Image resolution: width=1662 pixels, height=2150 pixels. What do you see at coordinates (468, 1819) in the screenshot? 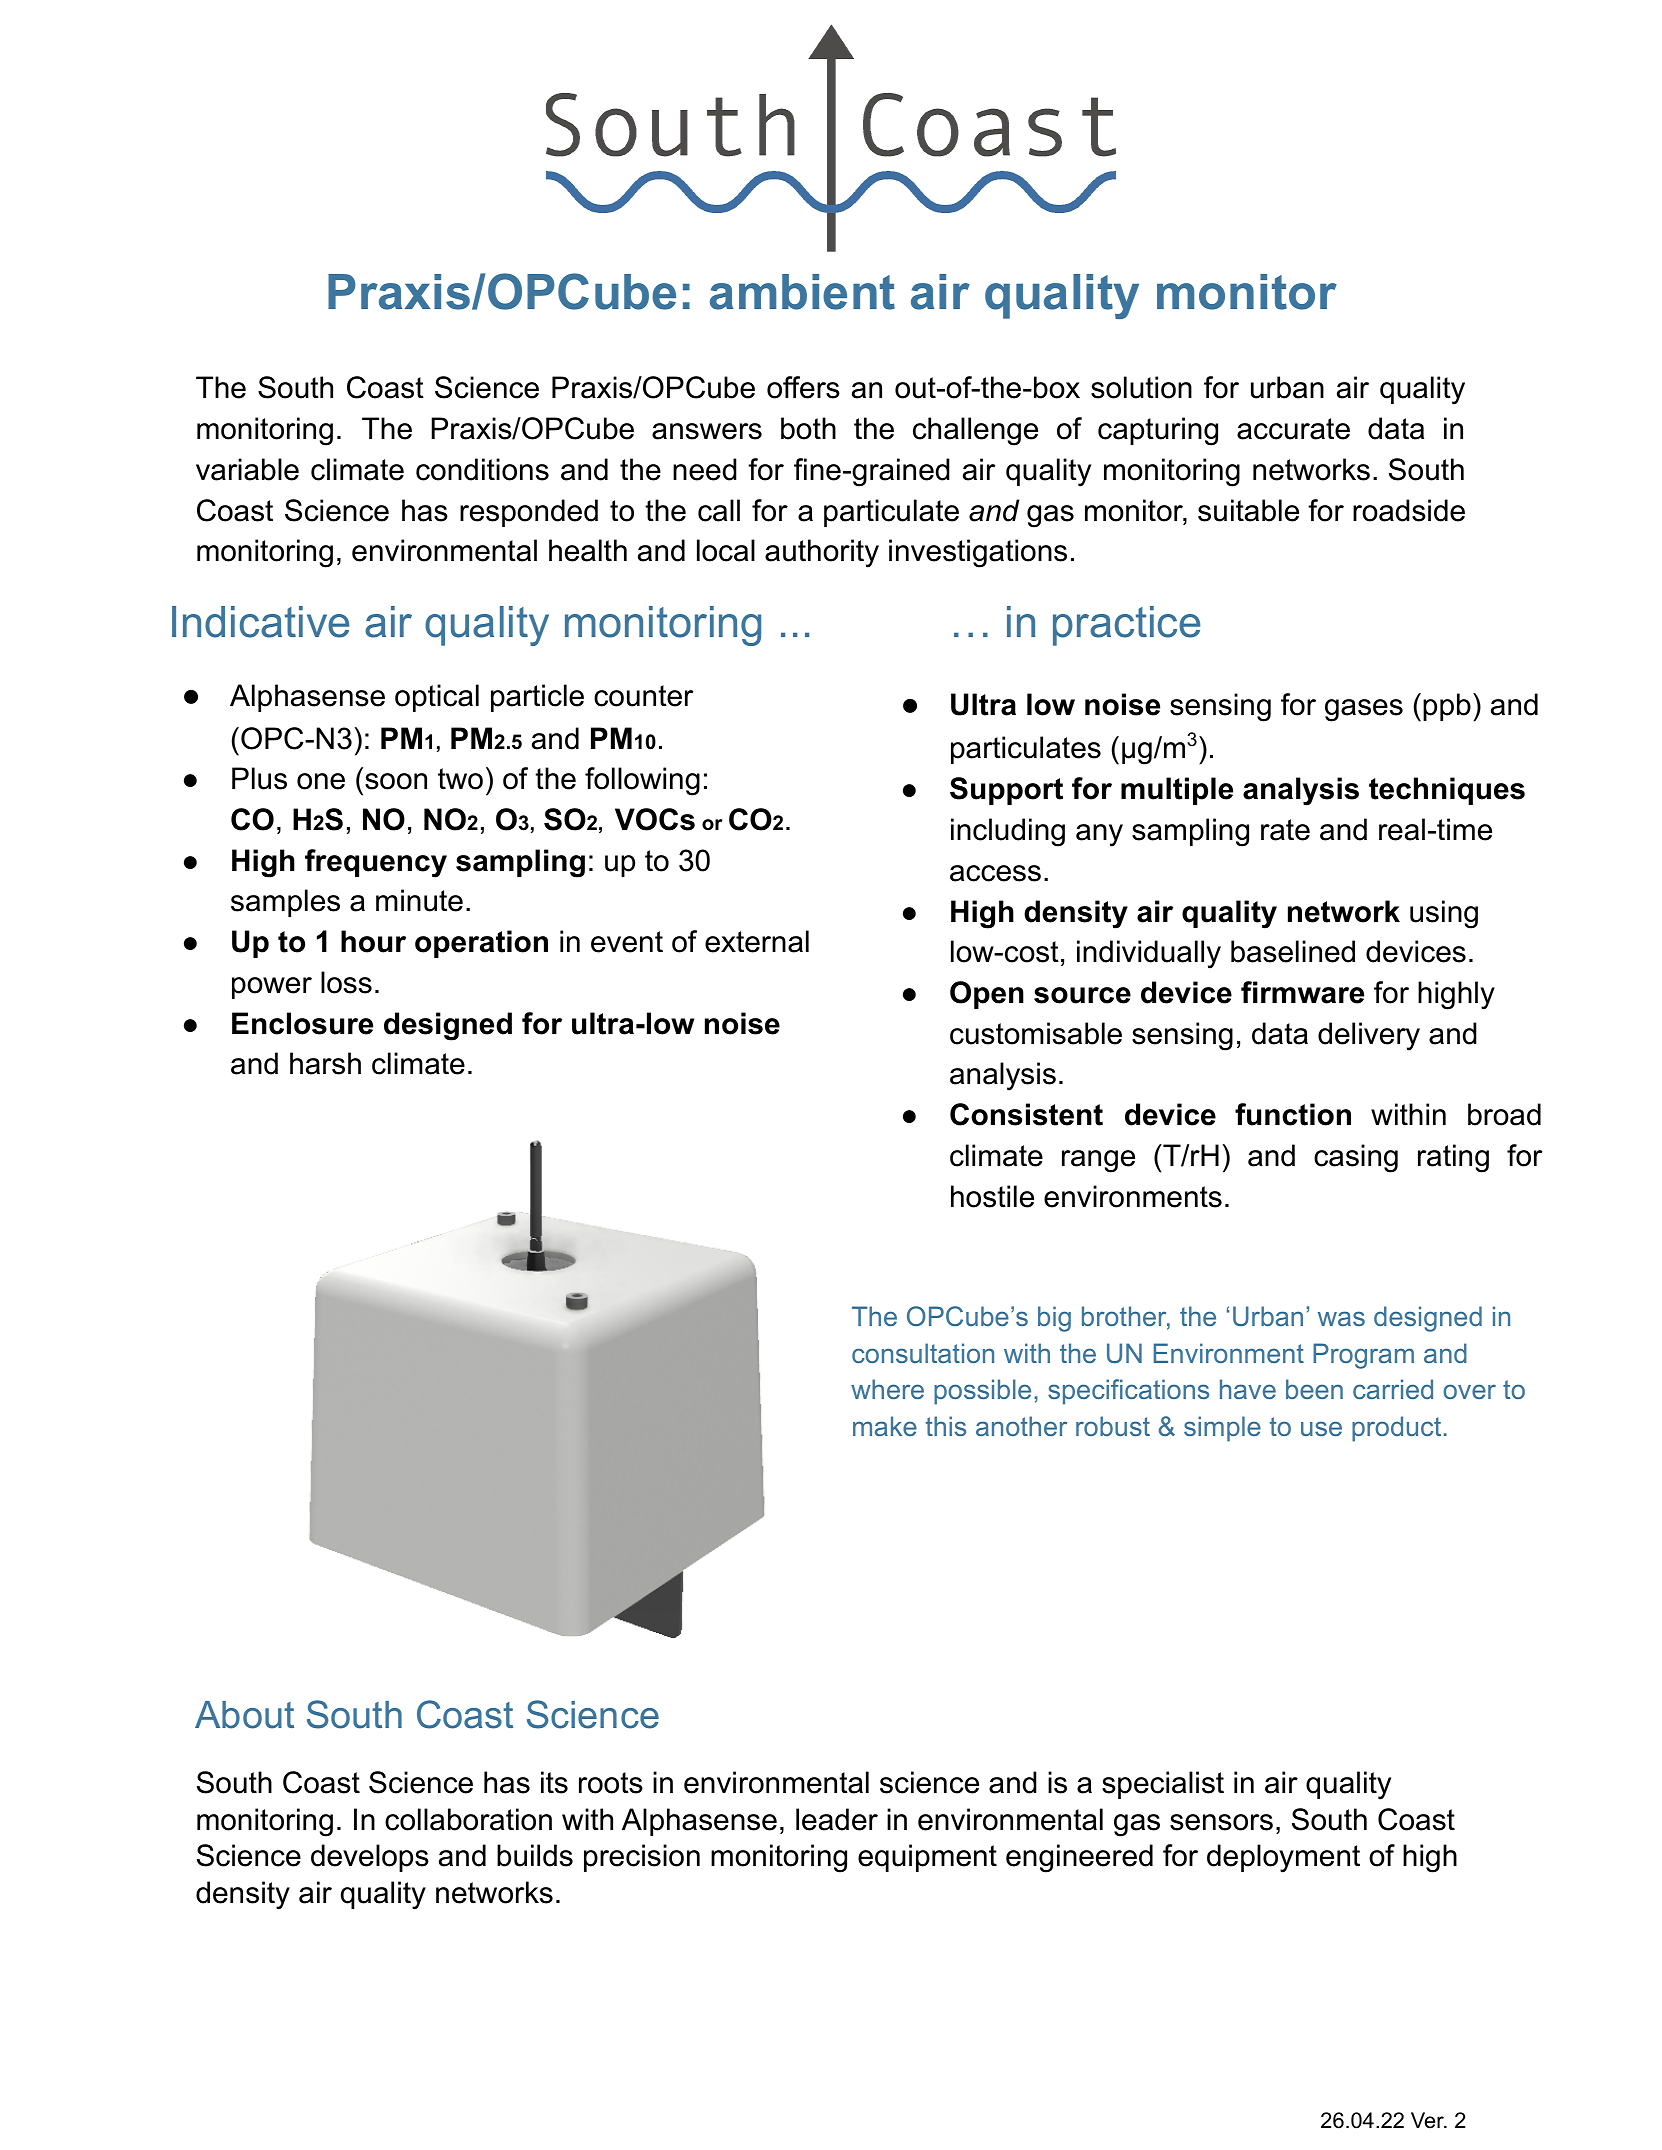
I see `collaboration` at bounding box center [468, 1819].
